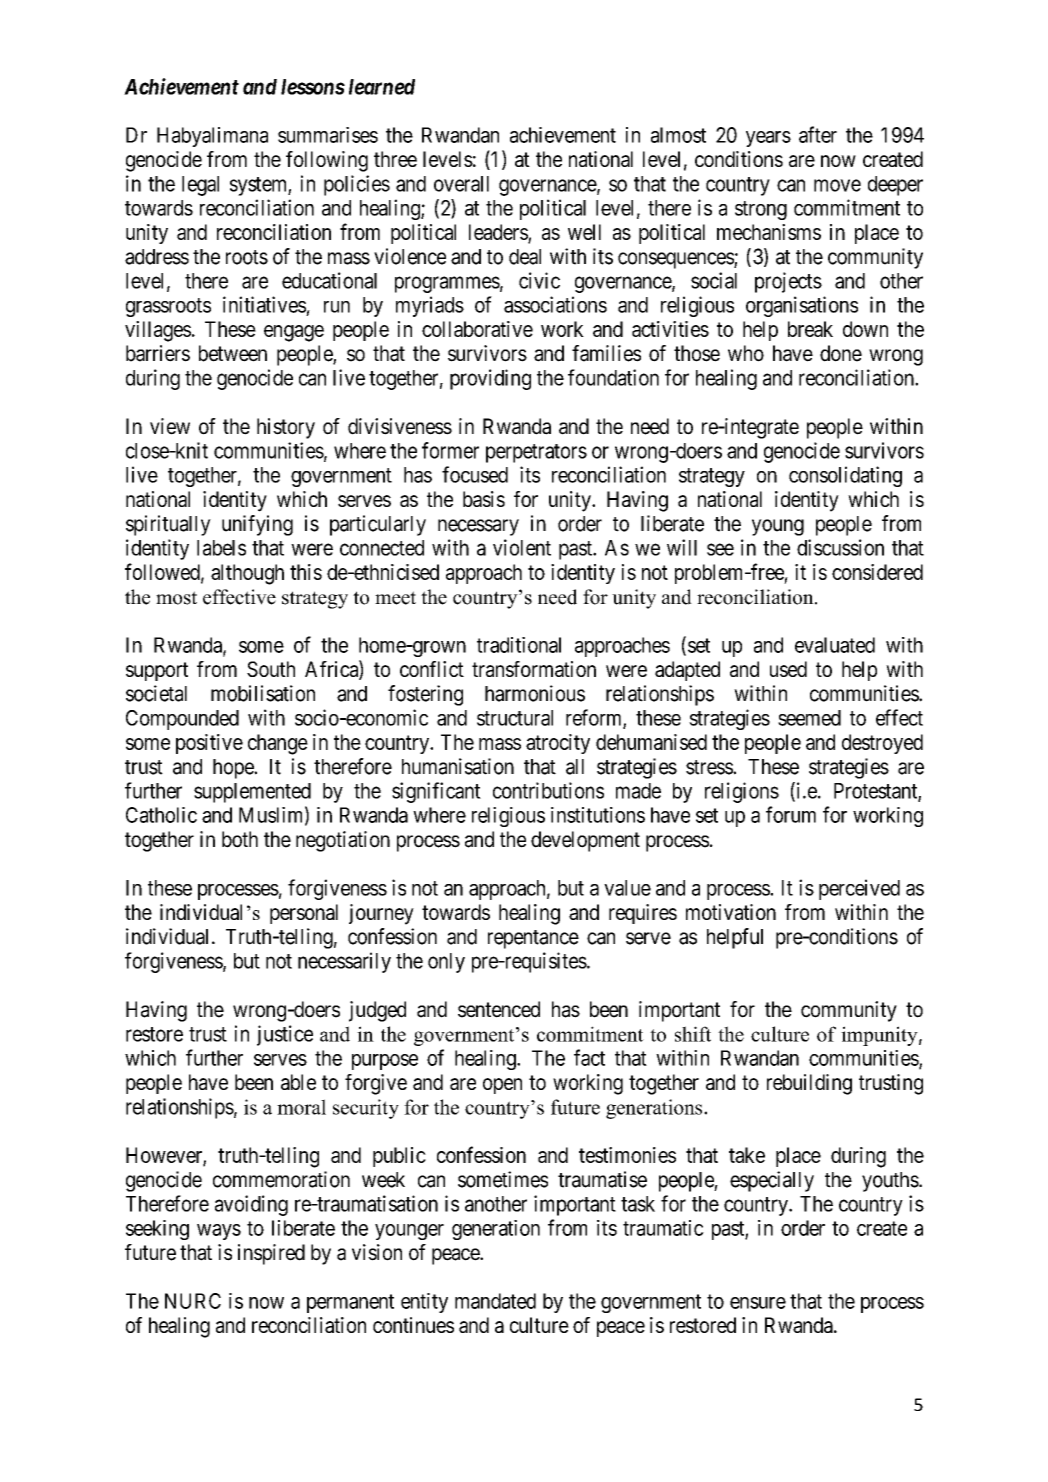 The image size is (1048, 1482). What do you see at coordinates (495, 1301) in the image?
I see `mandated` at bounding box center [495, 1301].
